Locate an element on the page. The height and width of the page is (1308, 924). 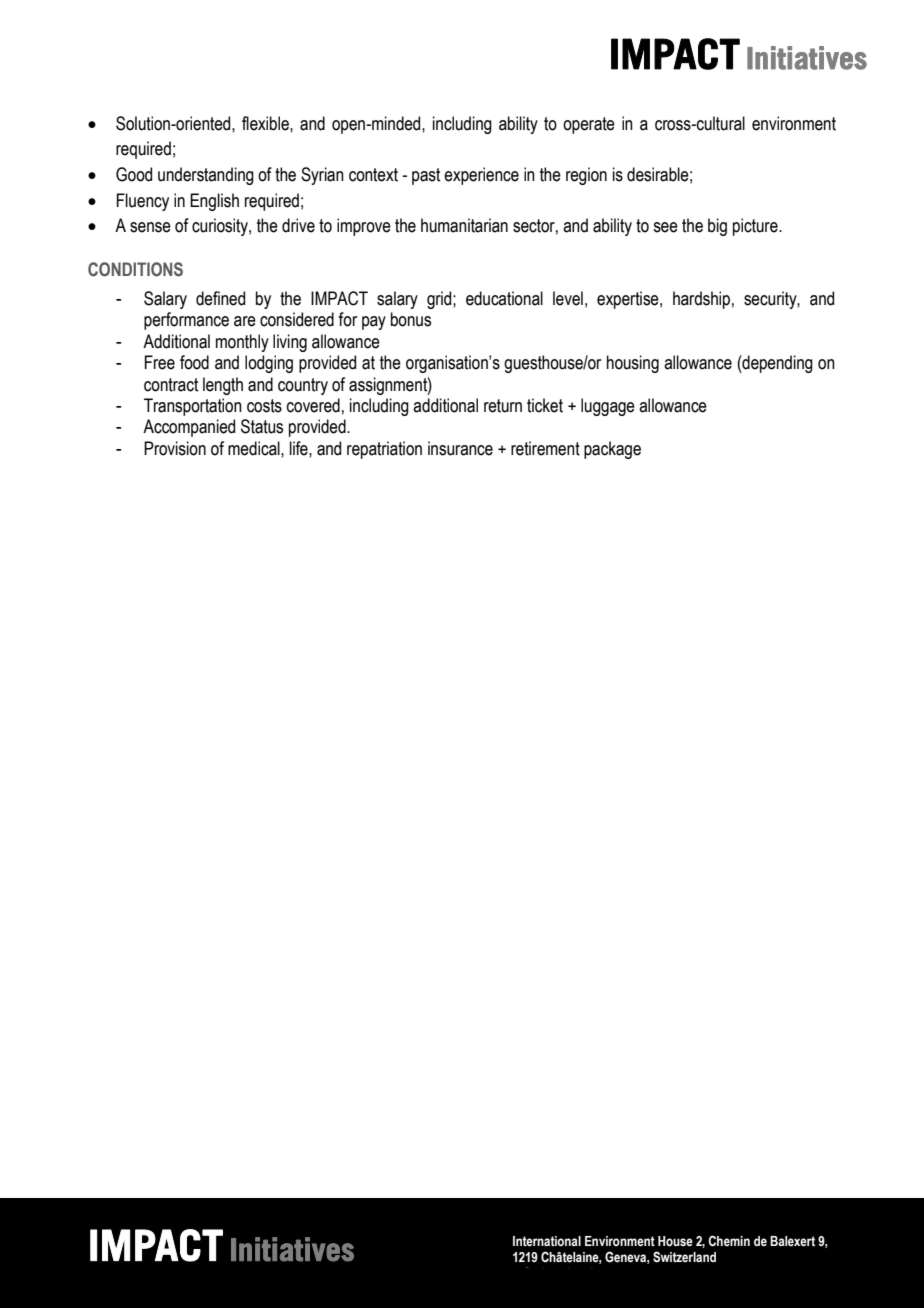
life is located at coordinates (300, 448).
